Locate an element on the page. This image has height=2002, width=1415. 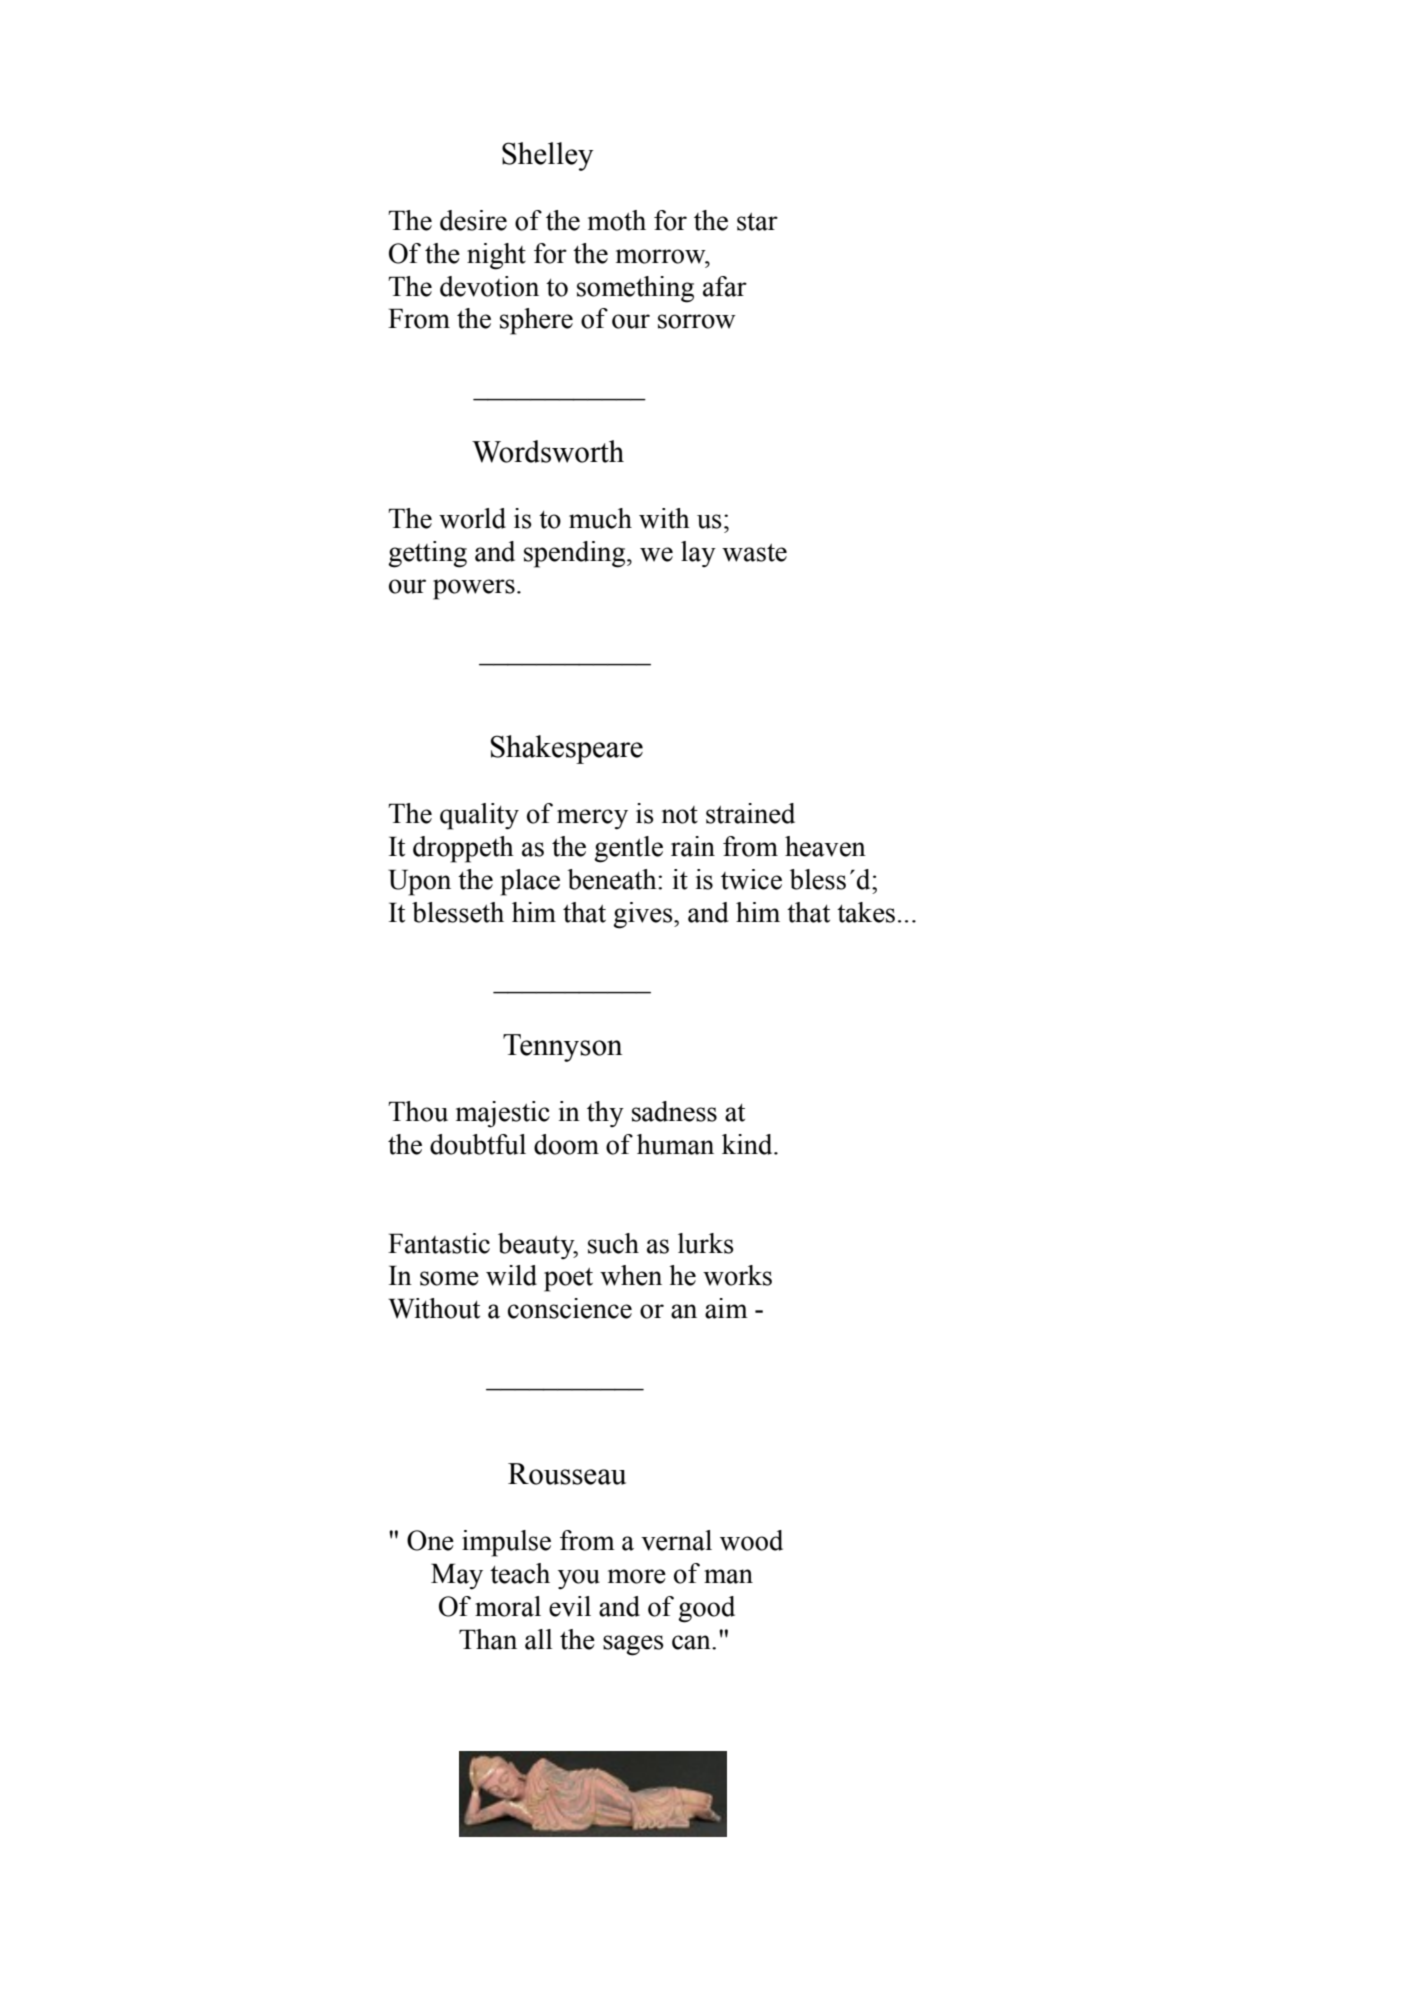
moth is located at coordinates (617, 220).
